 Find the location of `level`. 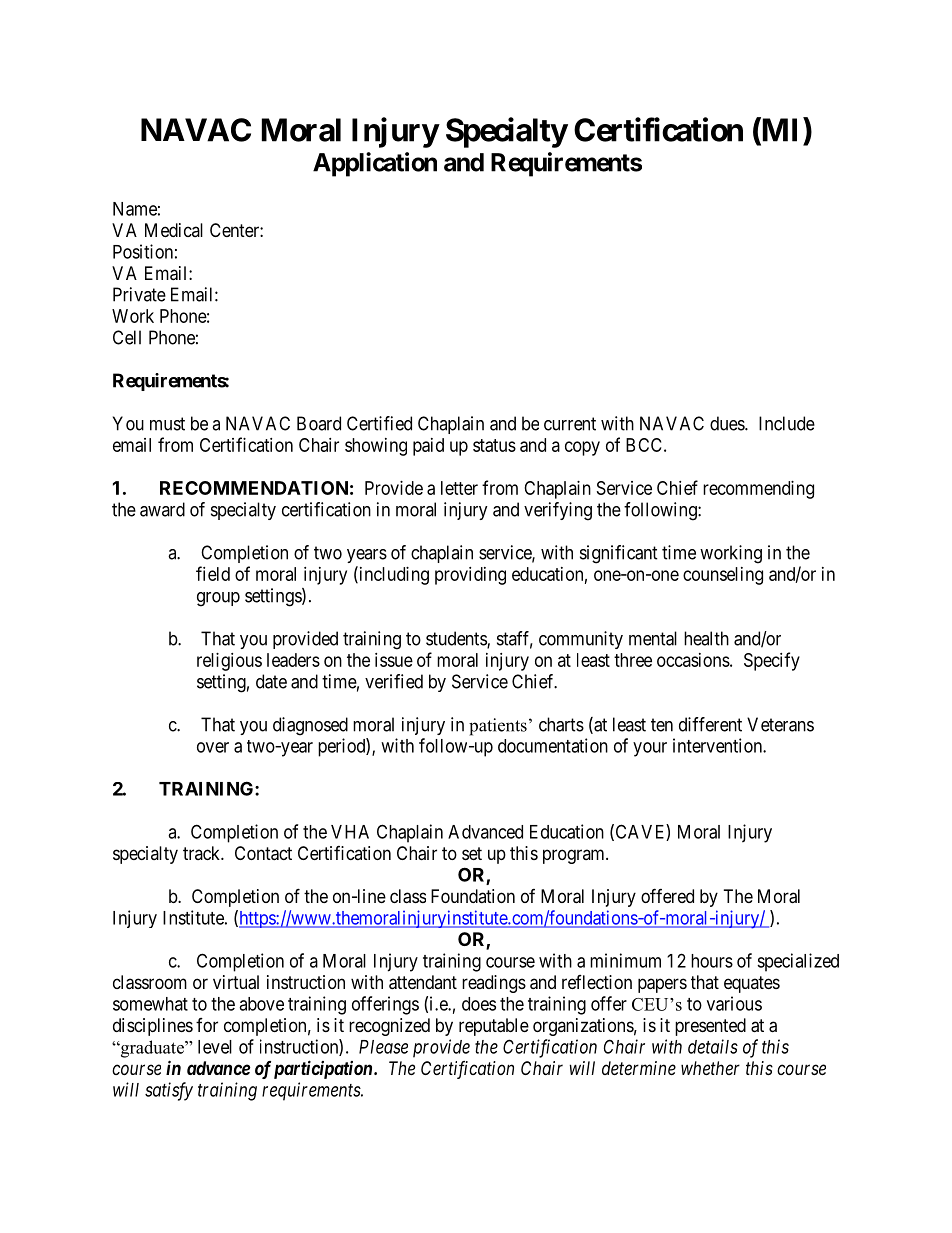

level is located at coordinates (215, 1047).
